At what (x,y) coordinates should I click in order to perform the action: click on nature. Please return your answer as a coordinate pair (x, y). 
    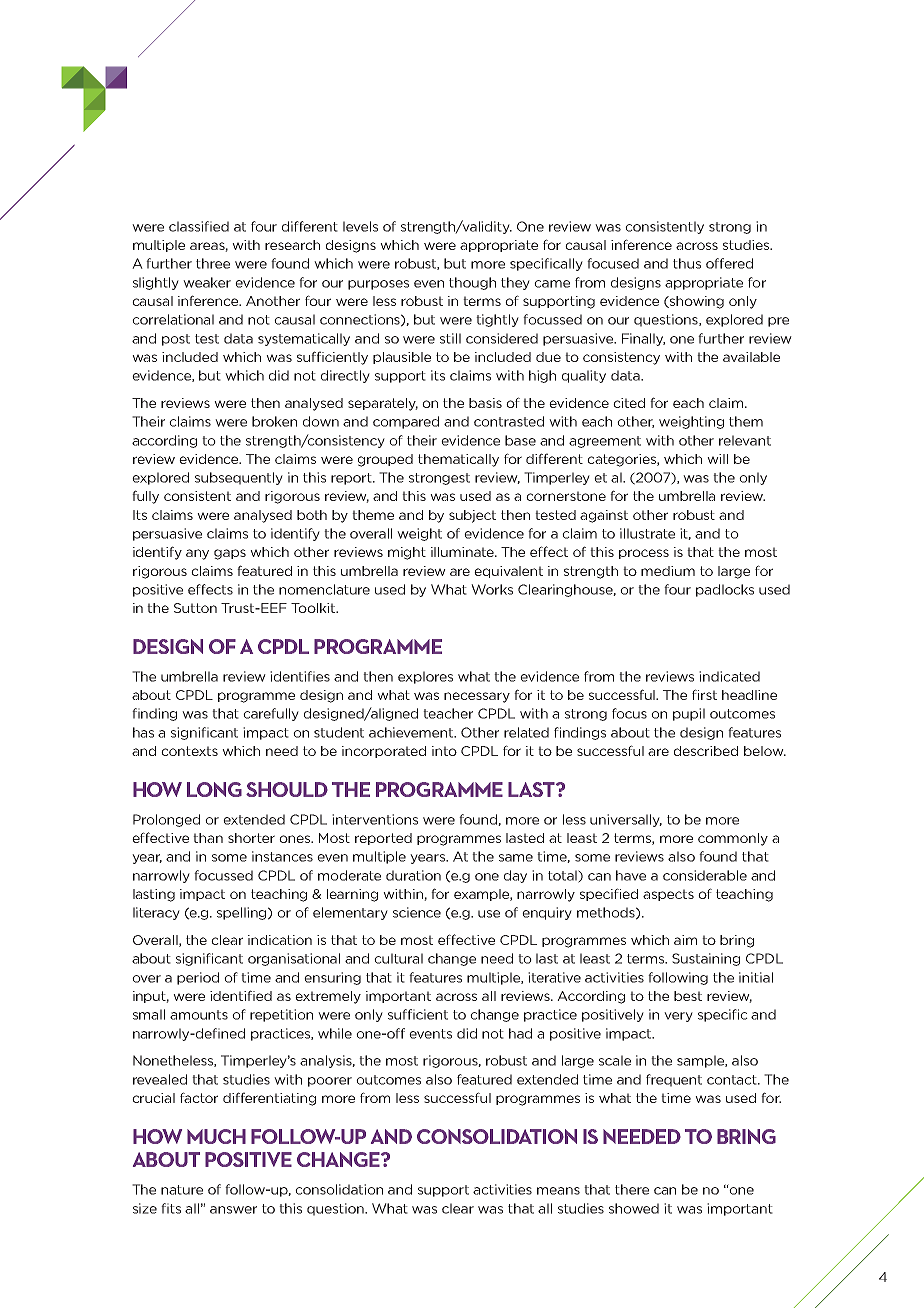
    Looking at the image, I should click on (182, 1190).
